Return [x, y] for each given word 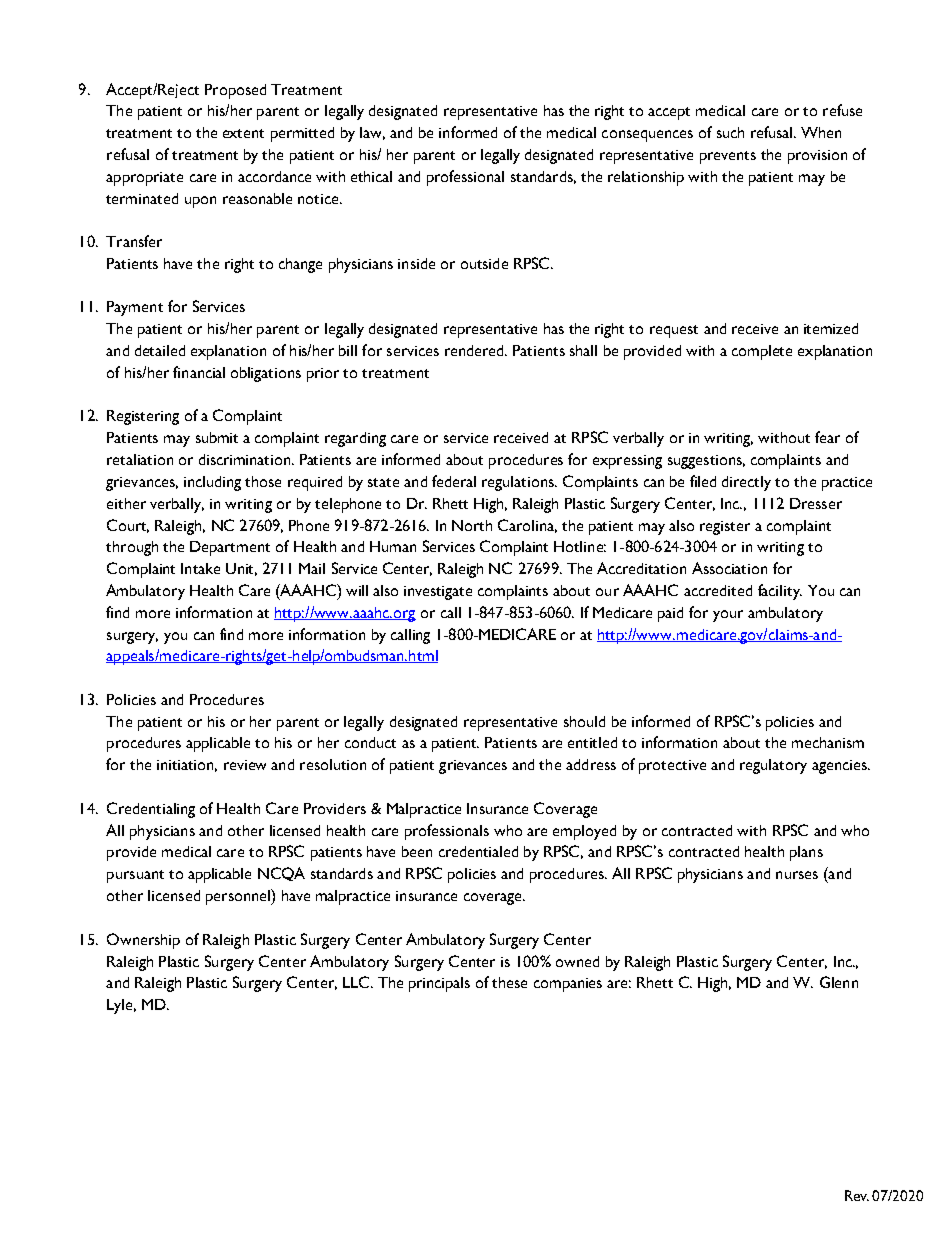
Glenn [839, 982]
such [730, 132]
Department [230, 548]
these [509, 982]
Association [729, 568]
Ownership [143, 941]
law [372, 133]
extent [243, 133]
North [472, 525]
